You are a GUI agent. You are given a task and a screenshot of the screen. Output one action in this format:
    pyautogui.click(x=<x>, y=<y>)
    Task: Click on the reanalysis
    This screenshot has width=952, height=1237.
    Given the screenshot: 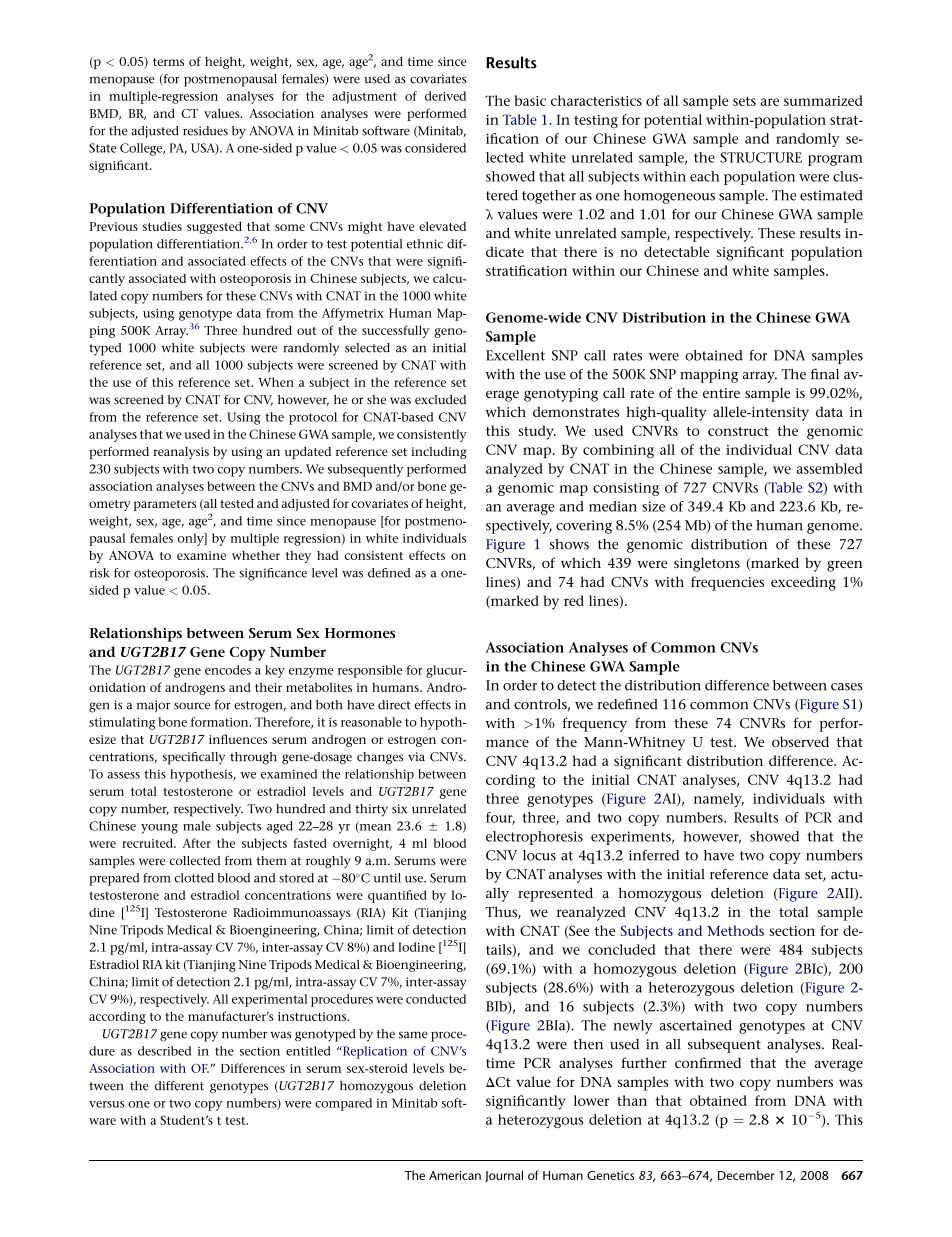 What is the action you would take?
    pyautogui.click(x=181, y=453)
